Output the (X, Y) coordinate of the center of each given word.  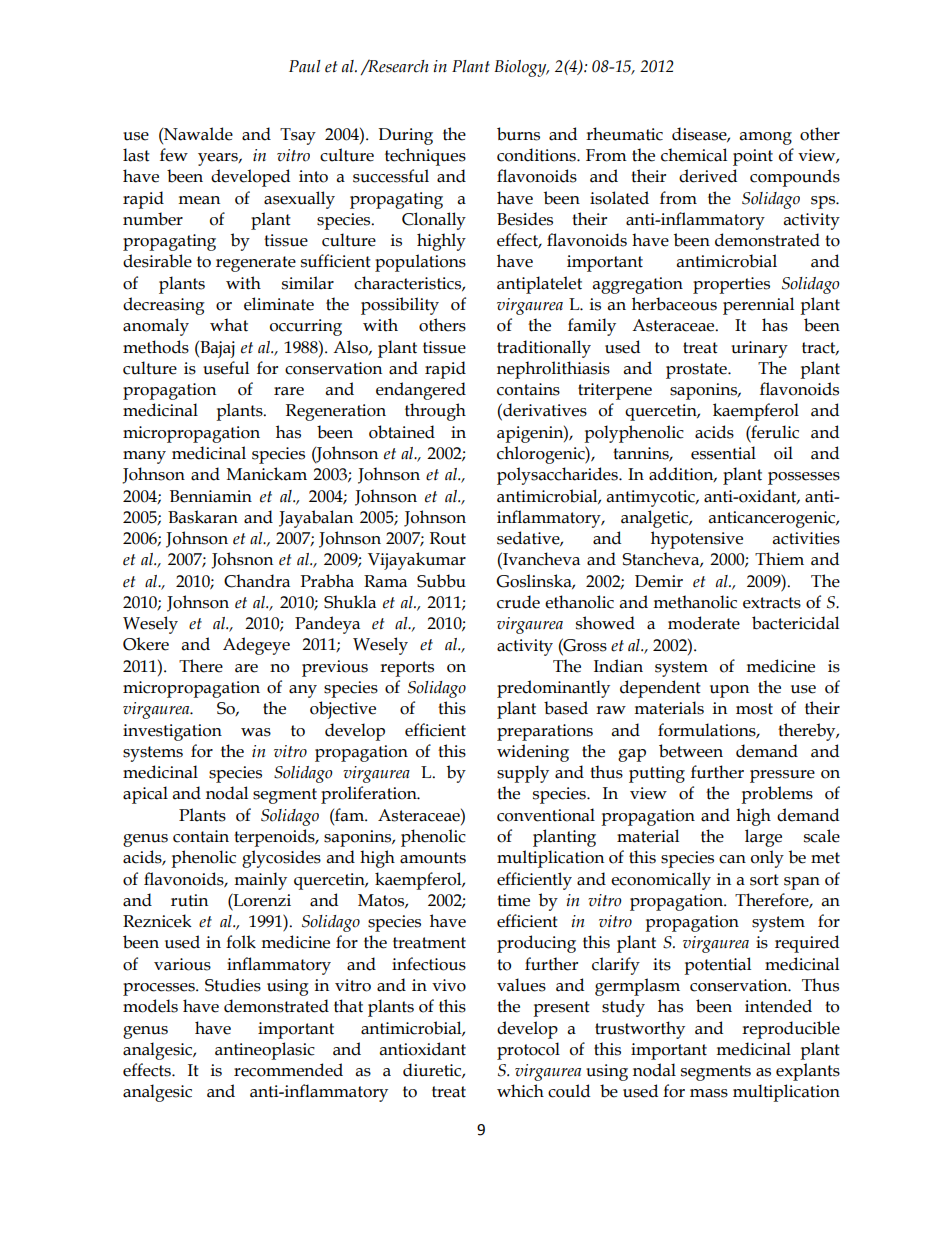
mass (709, 1093)
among (766, 138)
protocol (528, 1051)
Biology (521, 68)
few (174, 155)
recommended (288, 1070)
